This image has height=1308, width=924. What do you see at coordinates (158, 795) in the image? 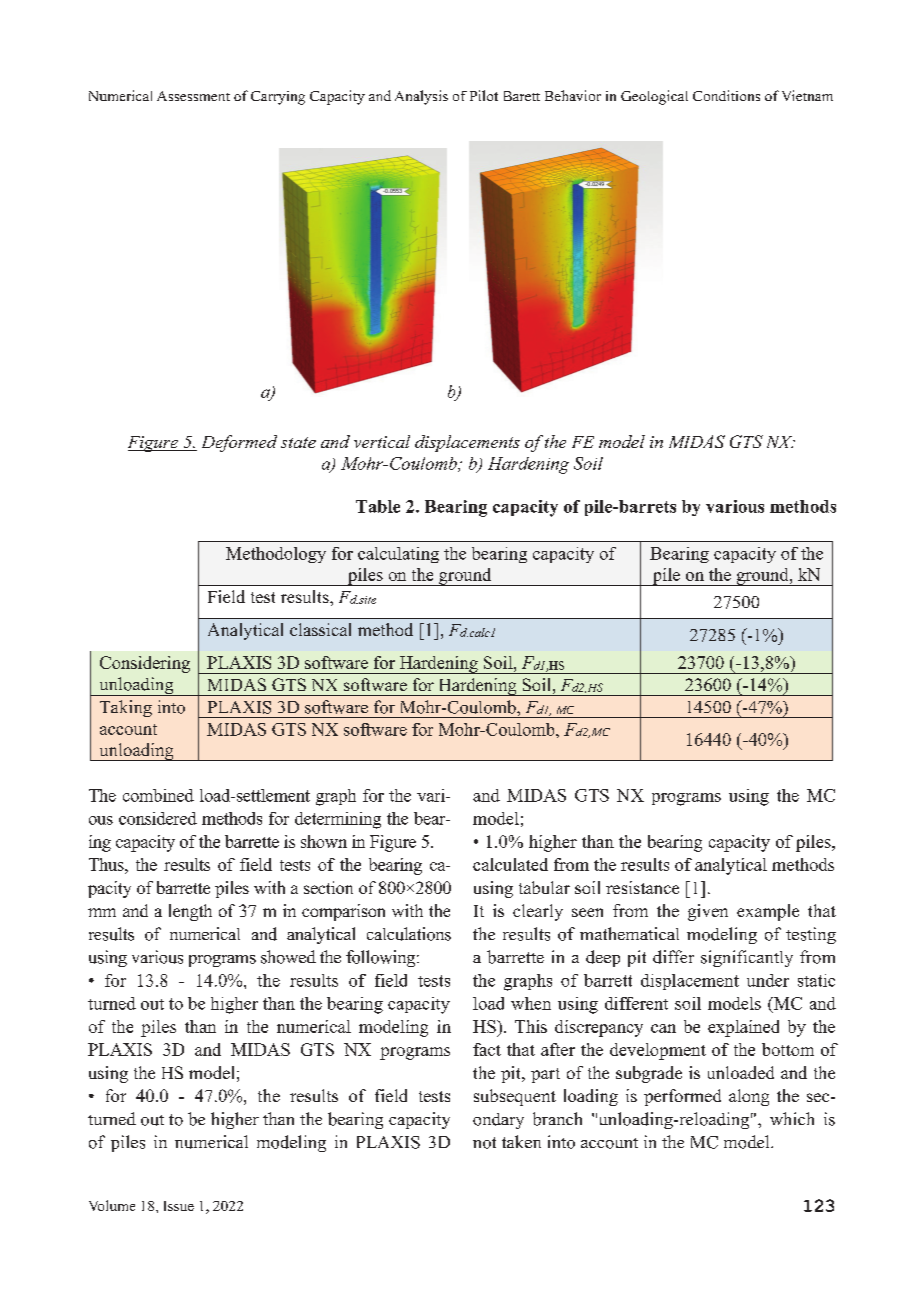
I see `combined` at bounding box center [158, 795].
